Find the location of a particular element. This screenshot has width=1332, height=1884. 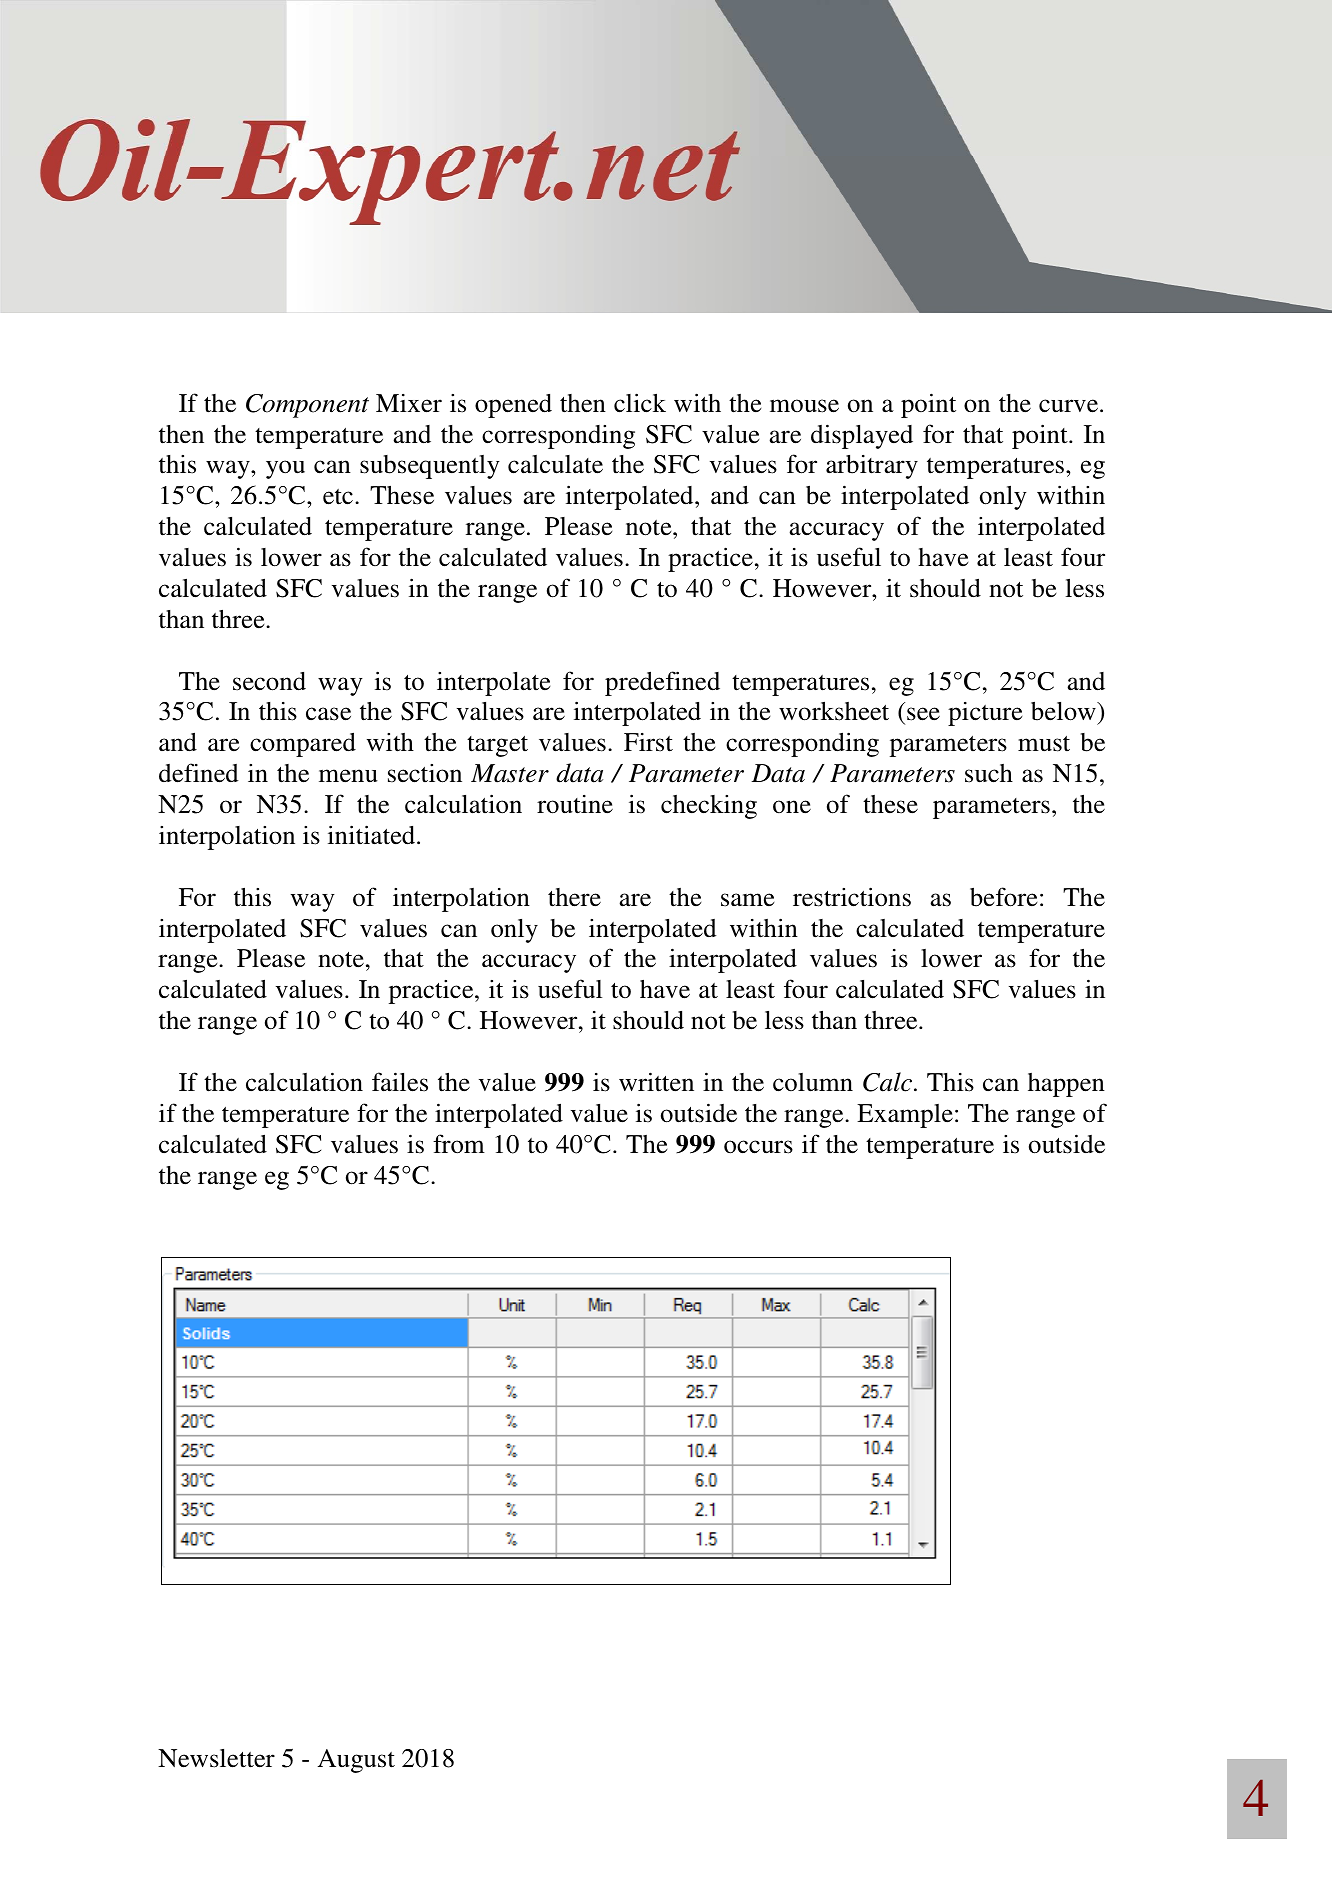

Newsletter is located at coordinates (216, 1758).
